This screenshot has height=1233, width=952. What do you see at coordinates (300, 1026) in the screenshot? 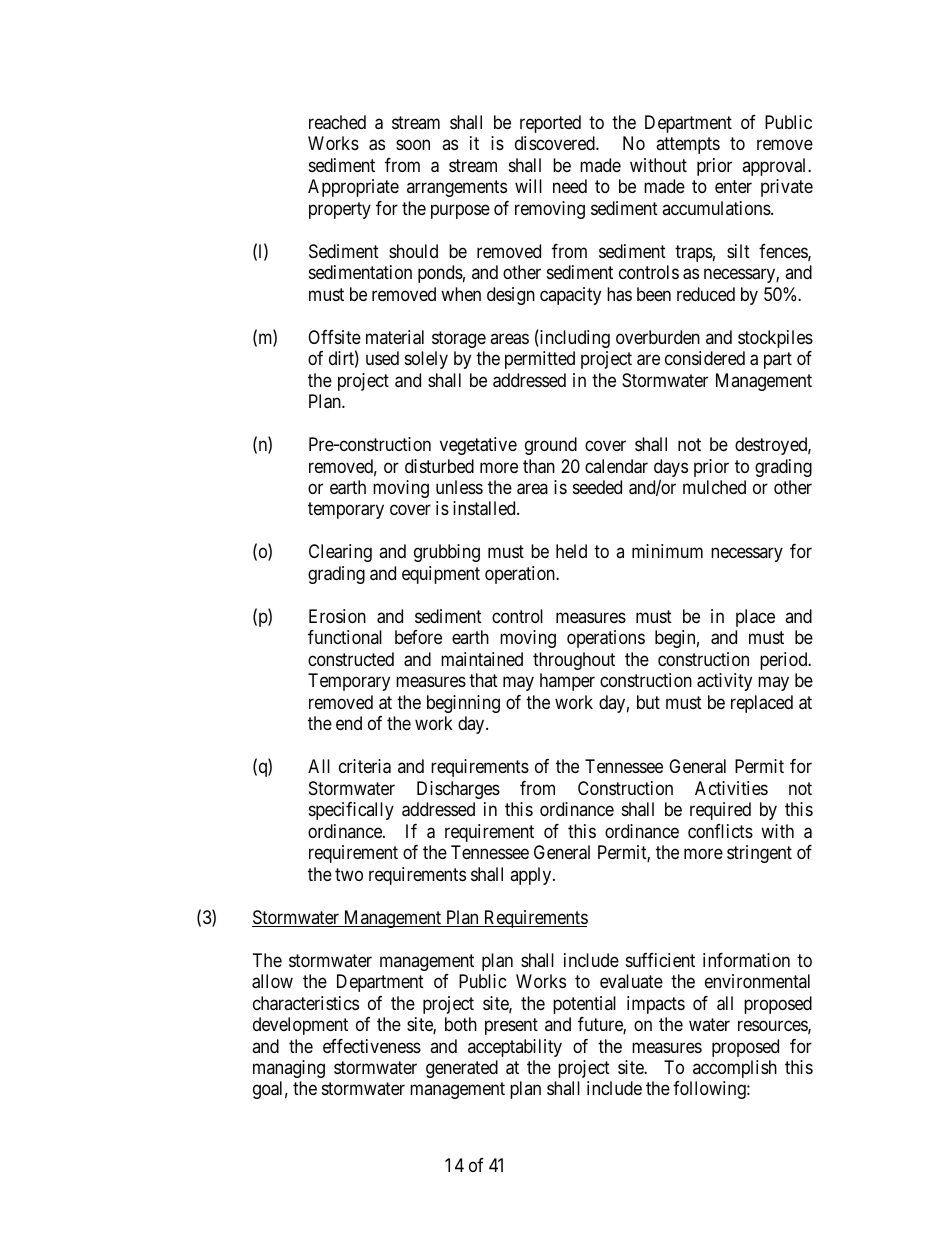
I see `development` at bounding box center [300, 1026].
